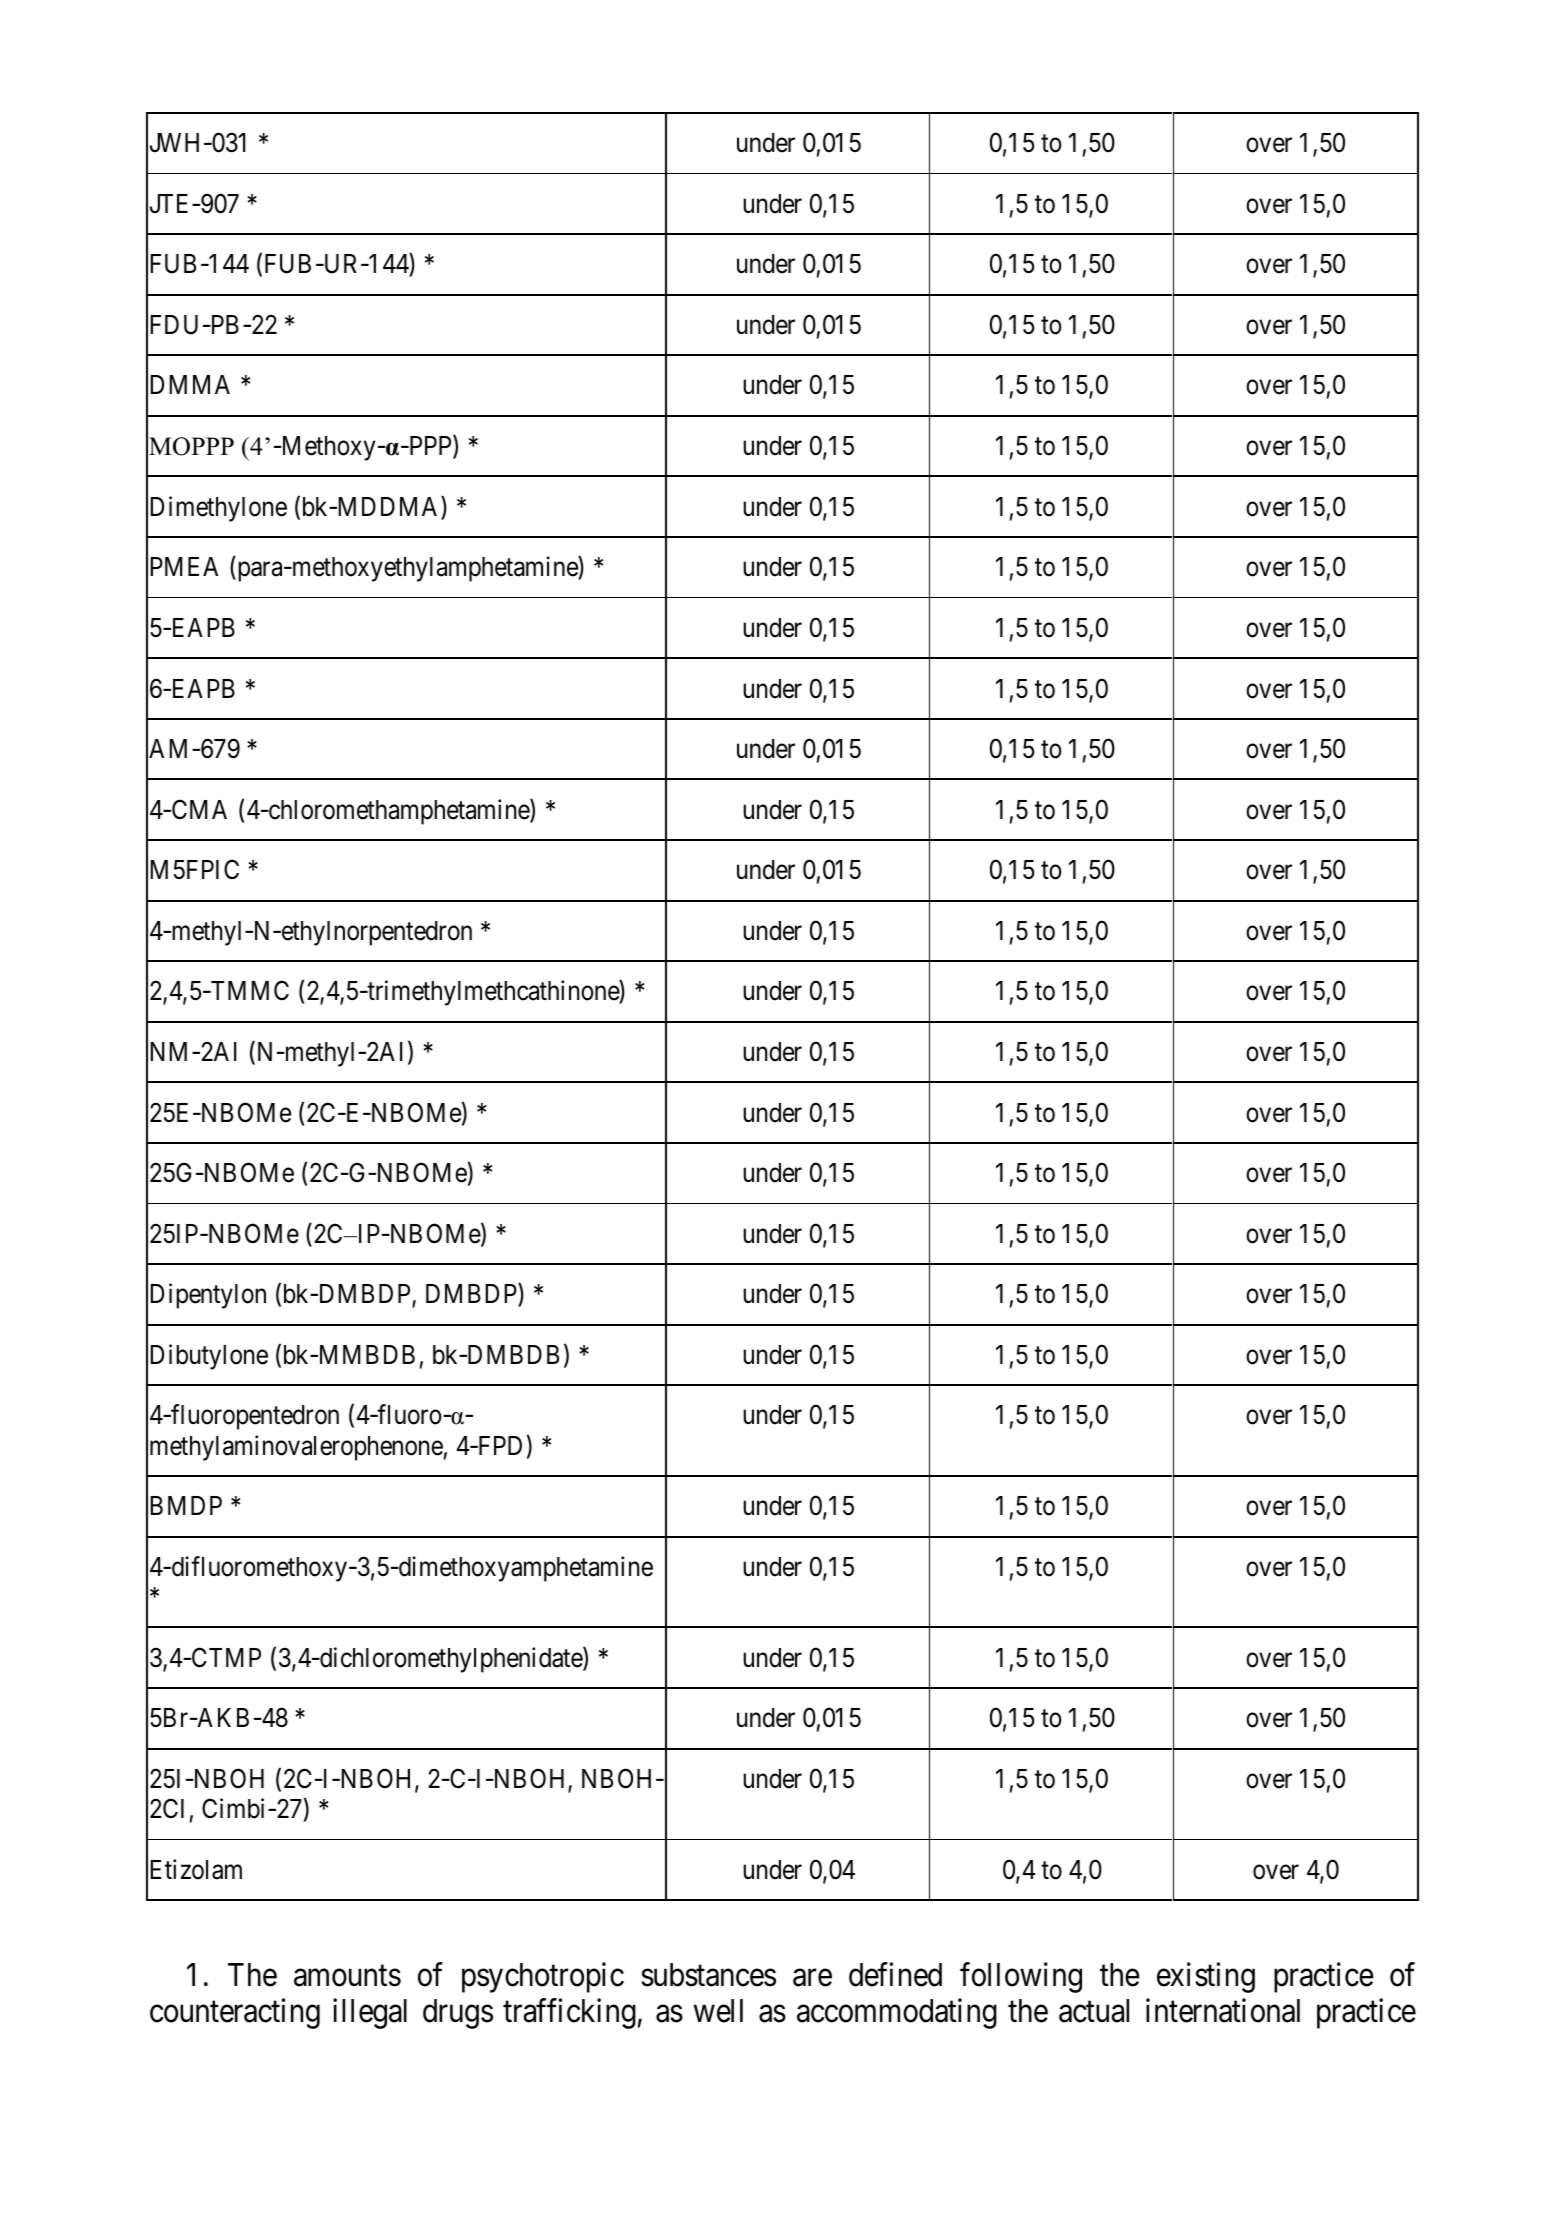 This page has height=2213, width=1565. Describe the element at coordinates (1206, 1977) in the page. I see `existing` at that location.
